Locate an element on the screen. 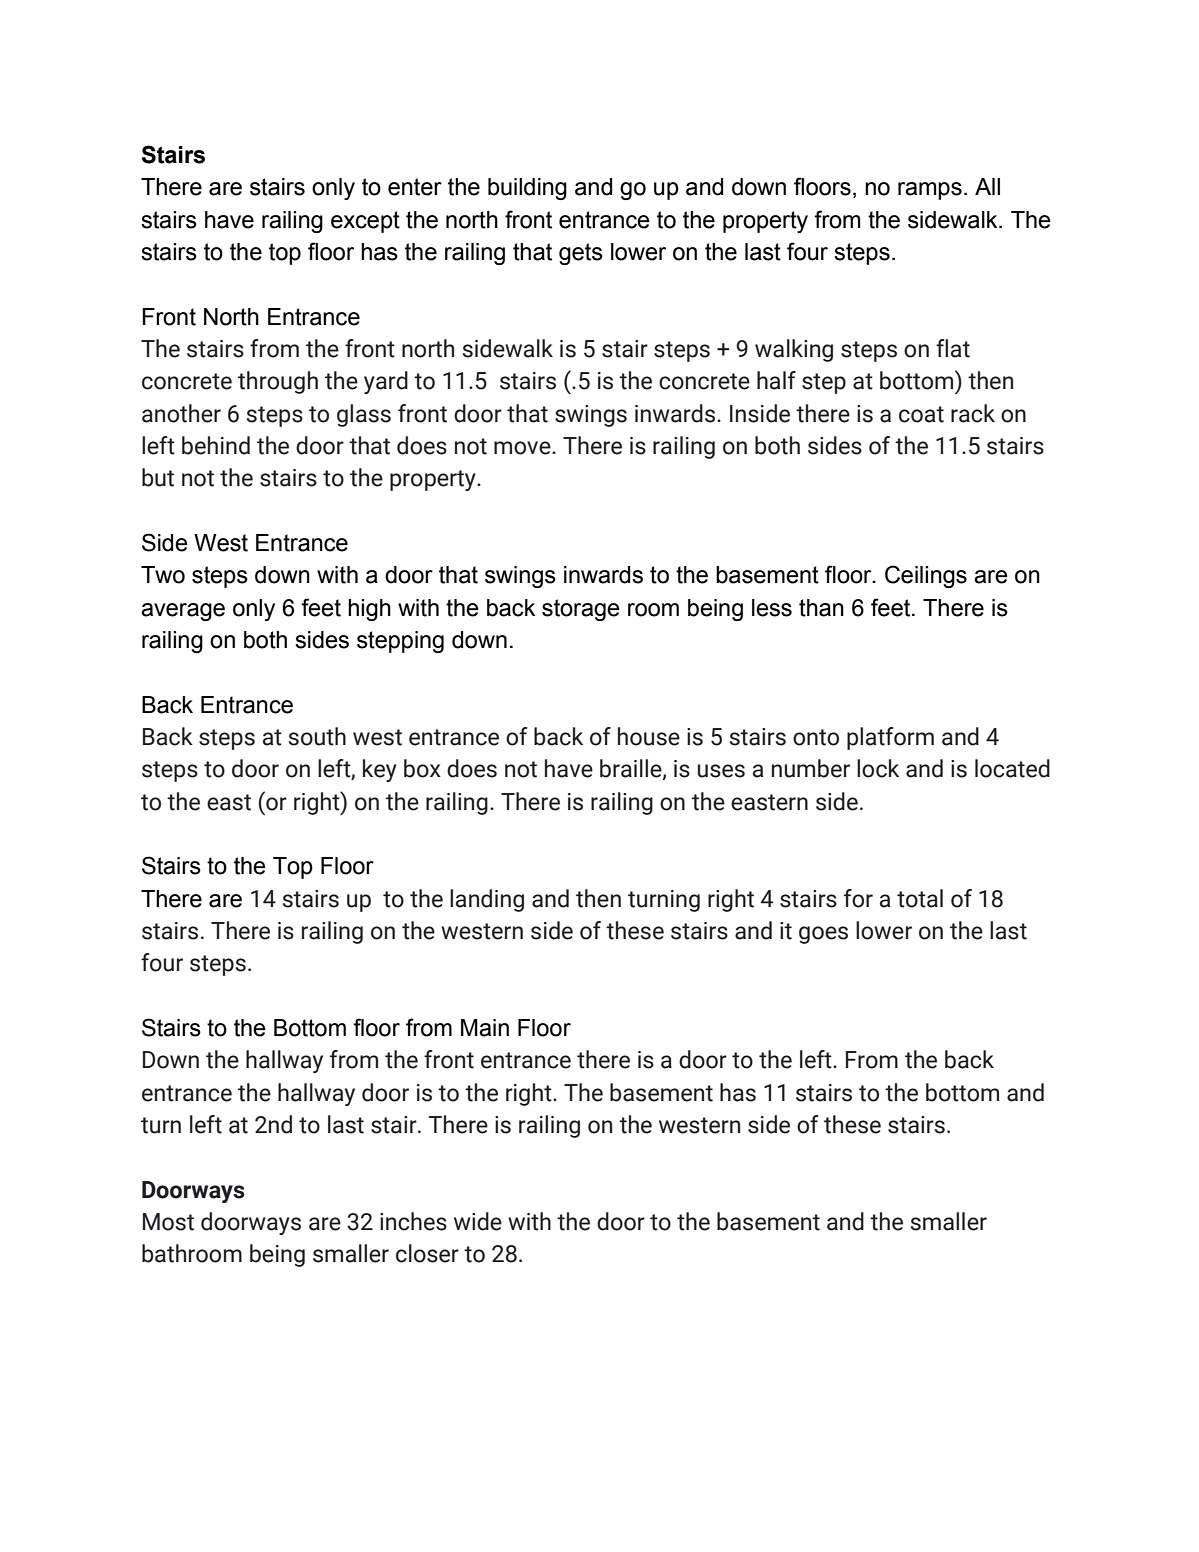 This screenshot has height=1552, width=1199. except is located at coordinates (365, 222).
